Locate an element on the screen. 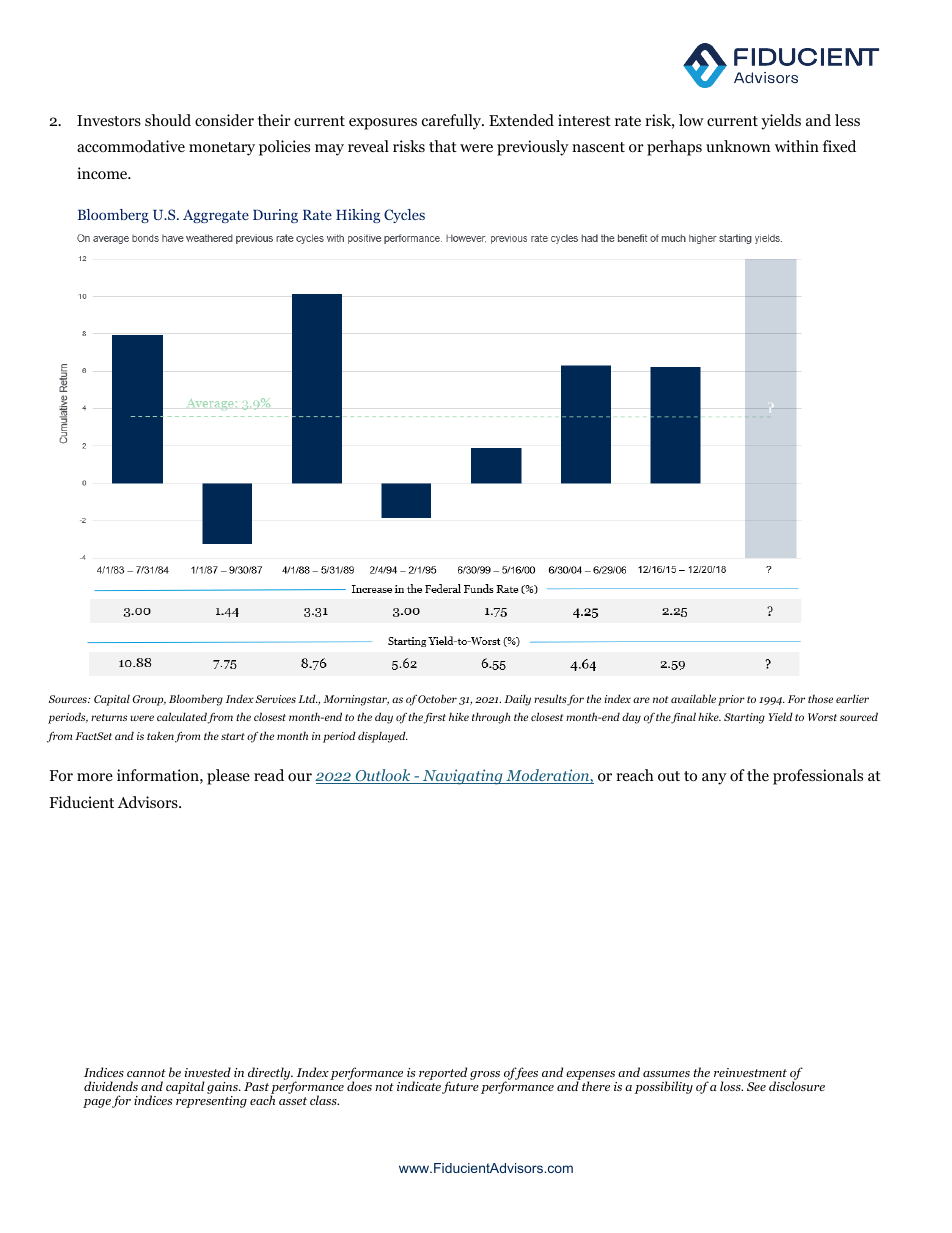  October is located at coordinates (437, 698).
